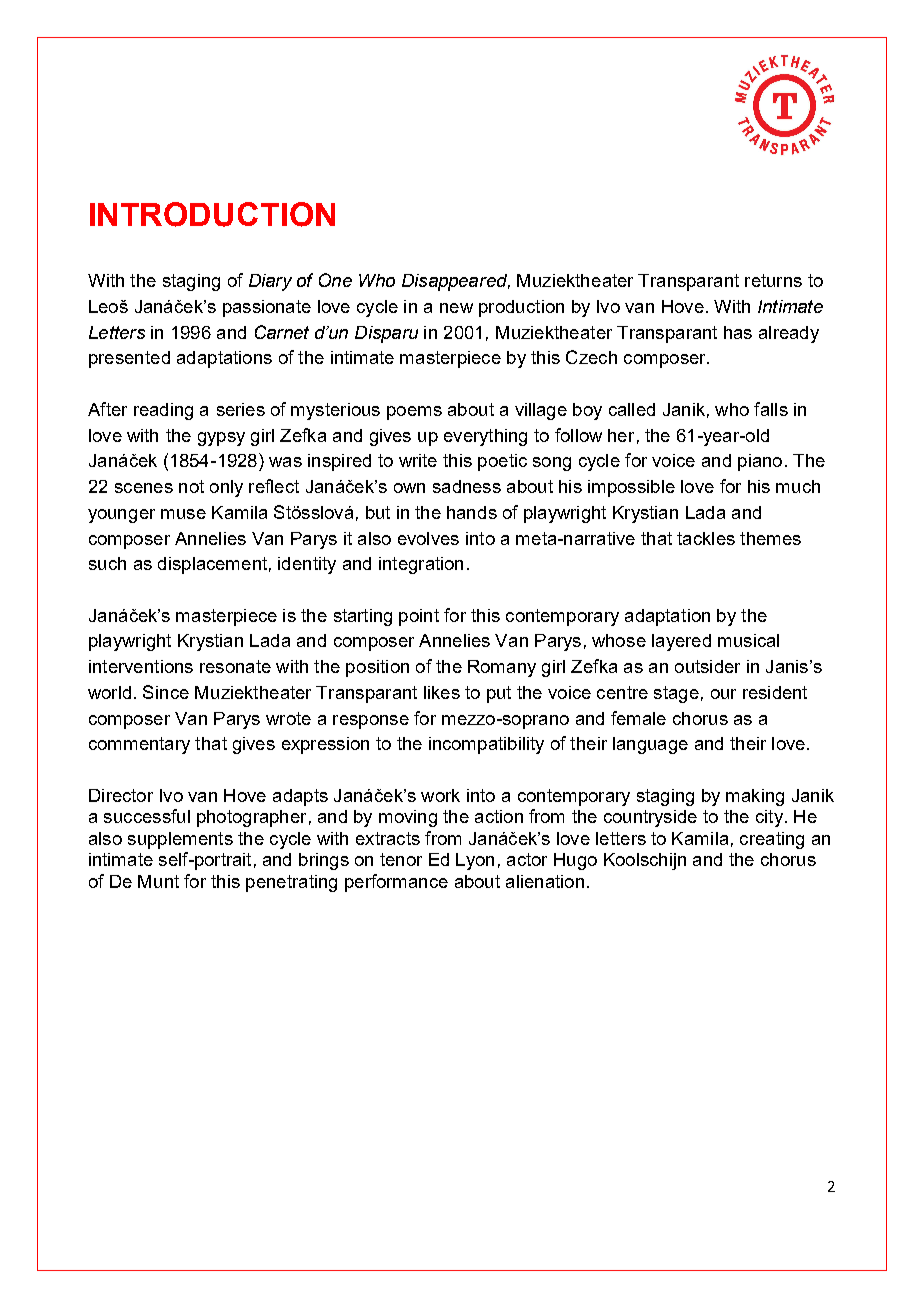  What do you see at coordinates (212, 214) in the screenshot?
I see `INTRODUCTION` at bounding box center [212, 214].
